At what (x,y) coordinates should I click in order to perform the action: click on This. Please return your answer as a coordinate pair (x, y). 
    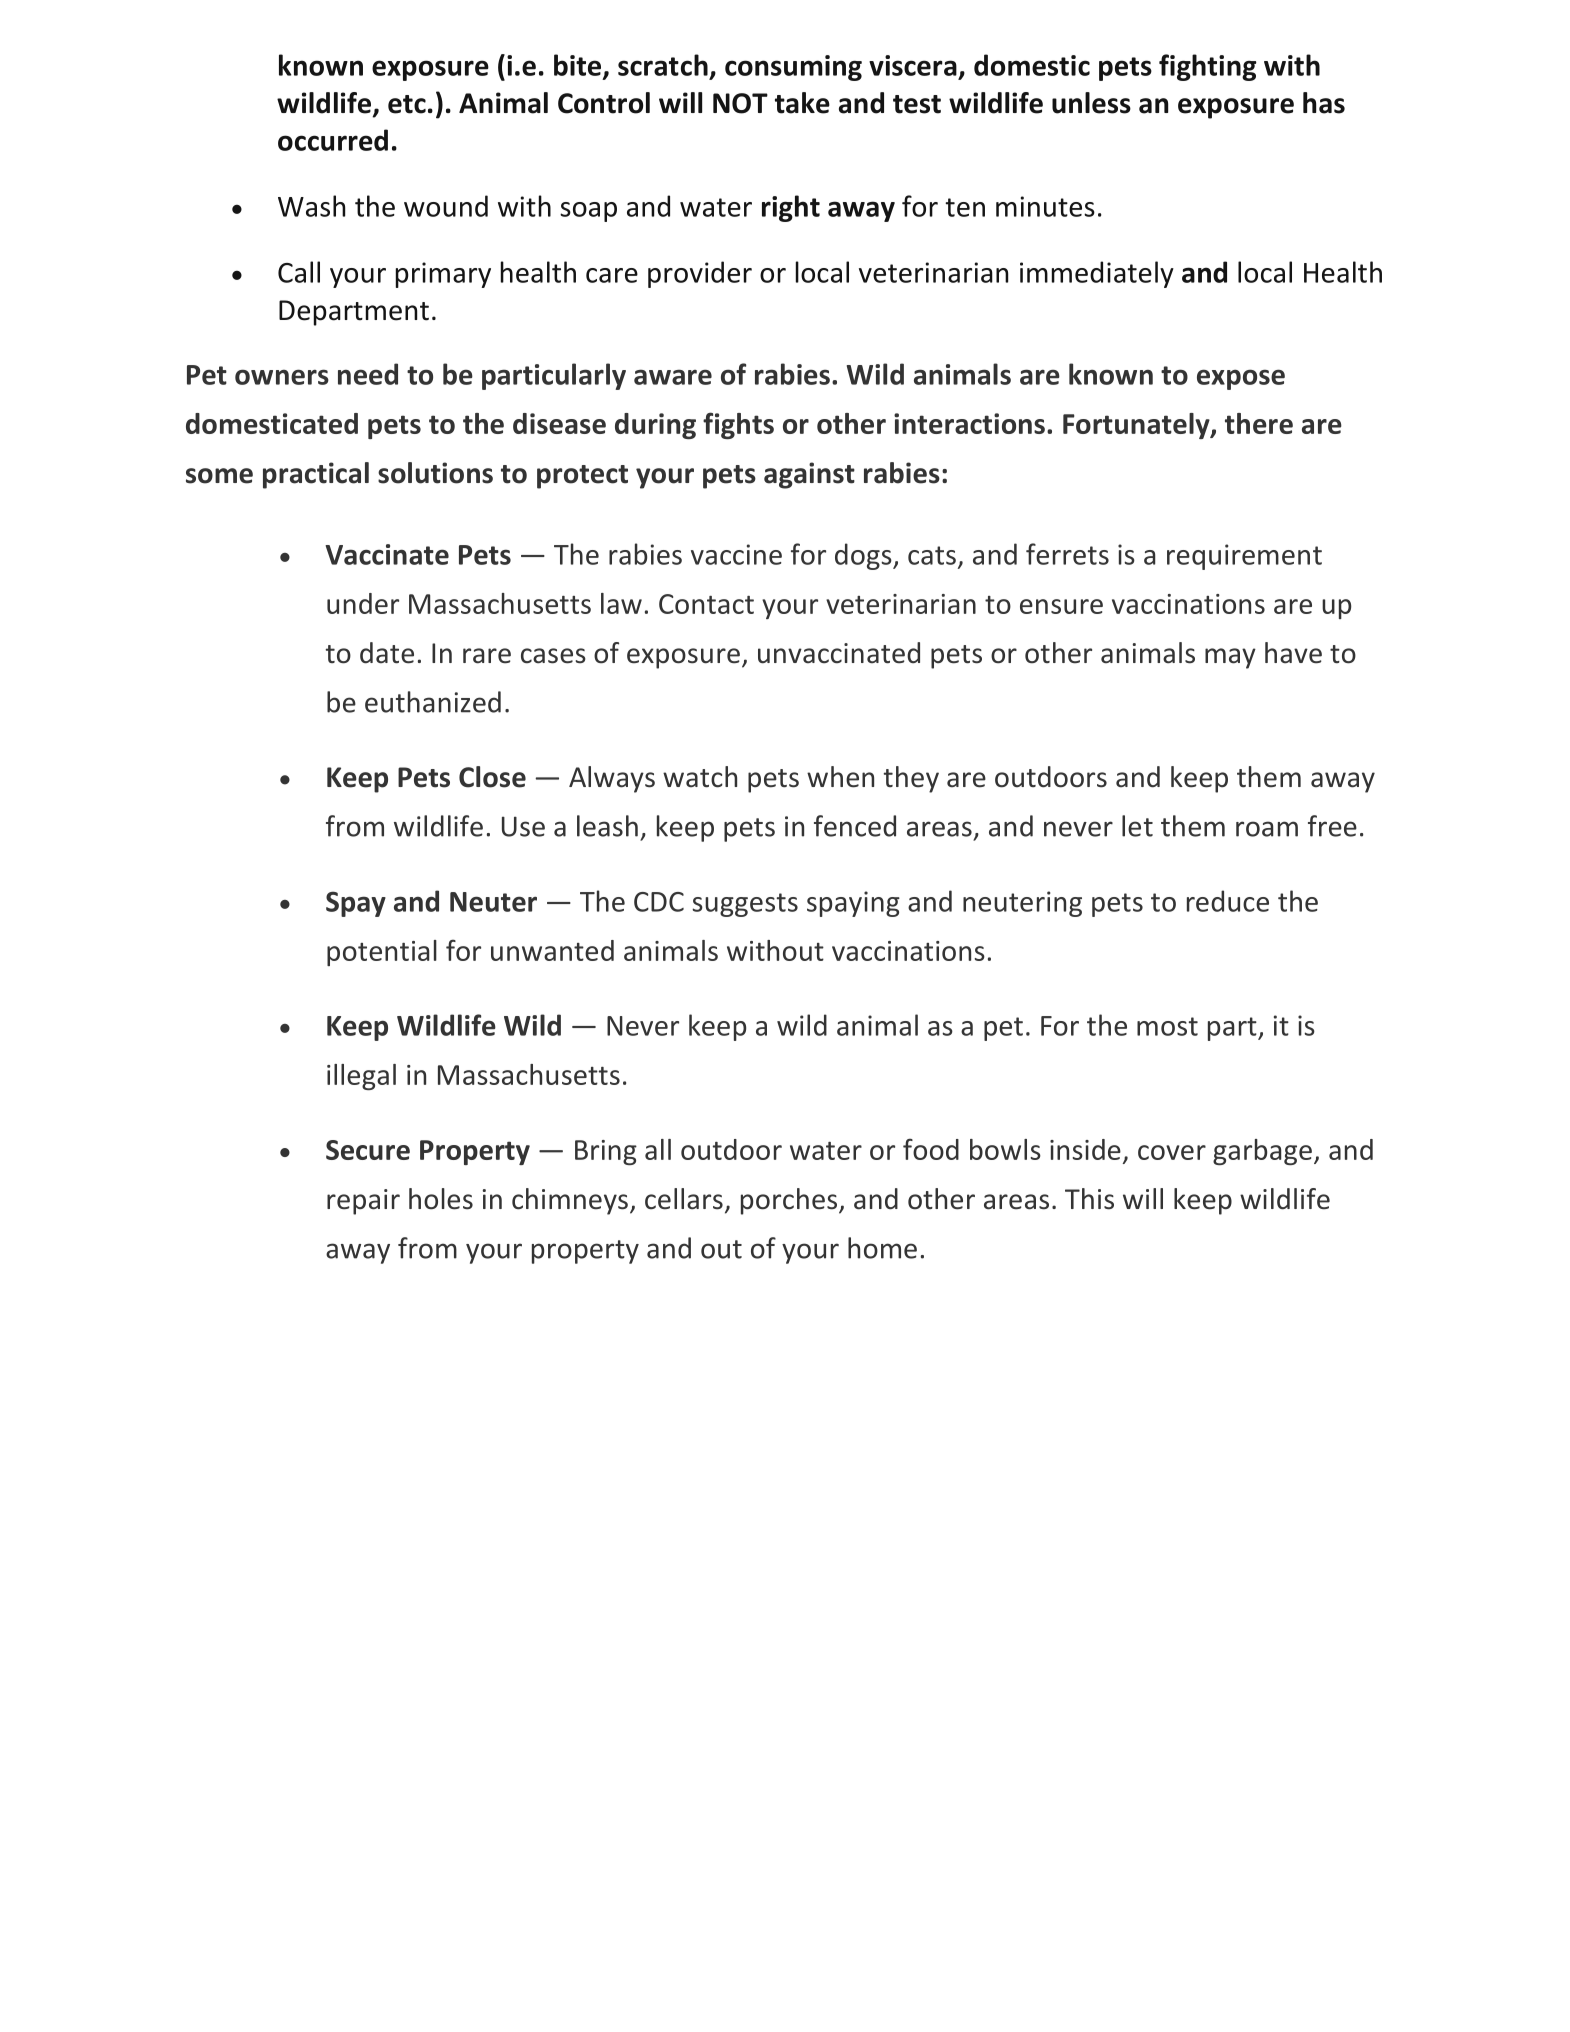
    Looking at the image, I should click on (1089, 1199).
